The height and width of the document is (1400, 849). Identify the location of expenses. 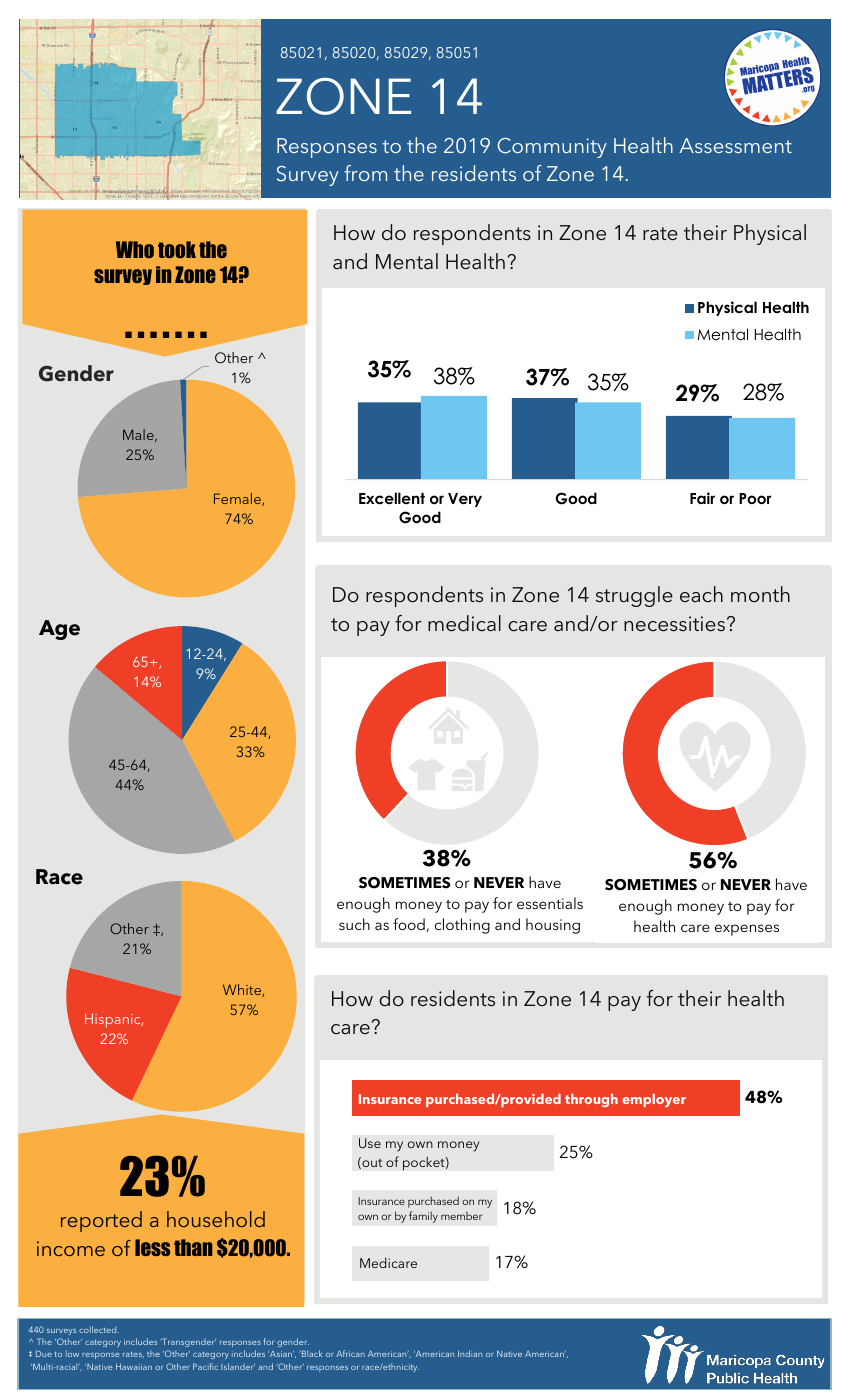
(747, 930).
